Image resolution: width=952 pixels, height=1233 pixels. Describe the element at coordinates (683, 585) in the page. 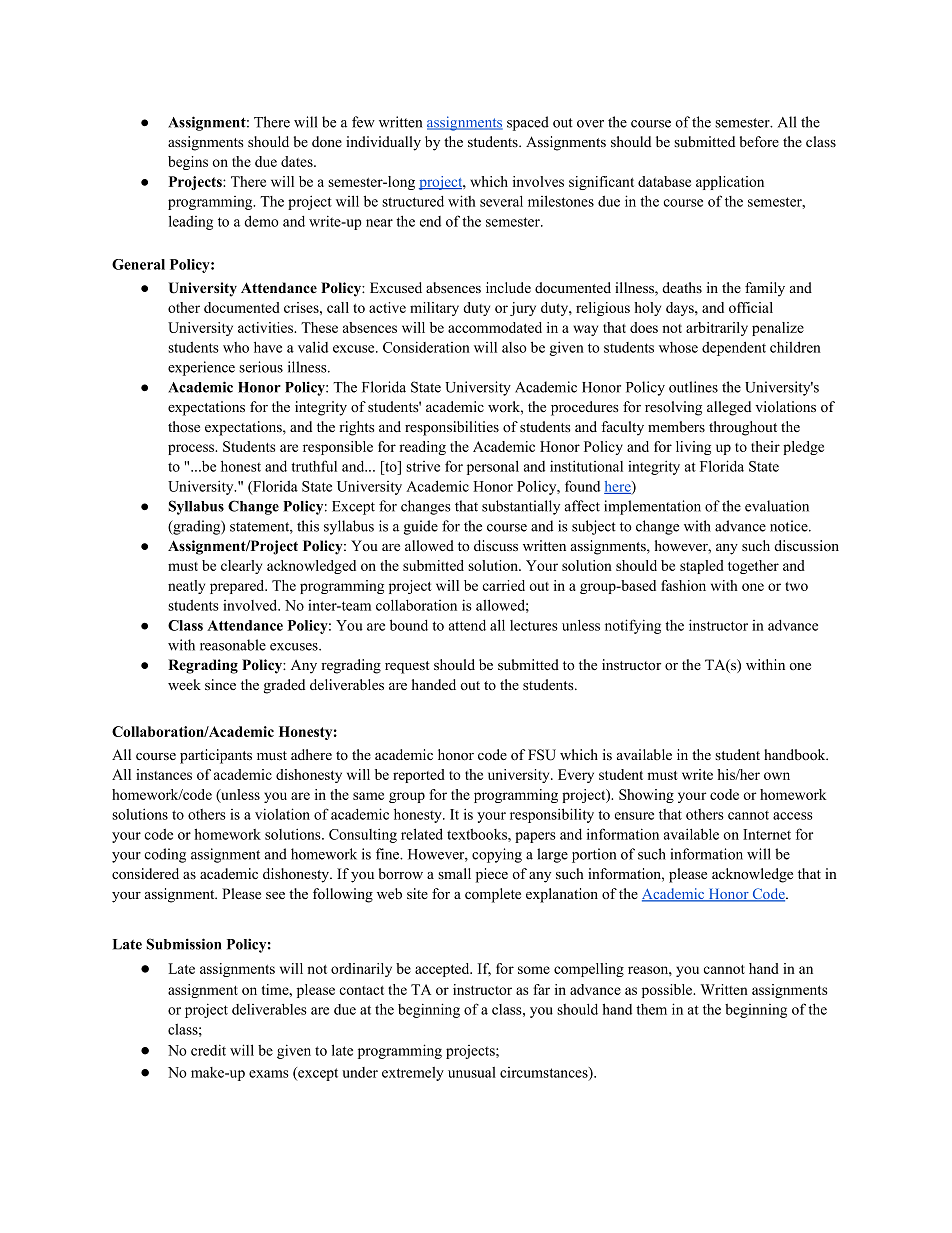

I see `fashion` at that location.
